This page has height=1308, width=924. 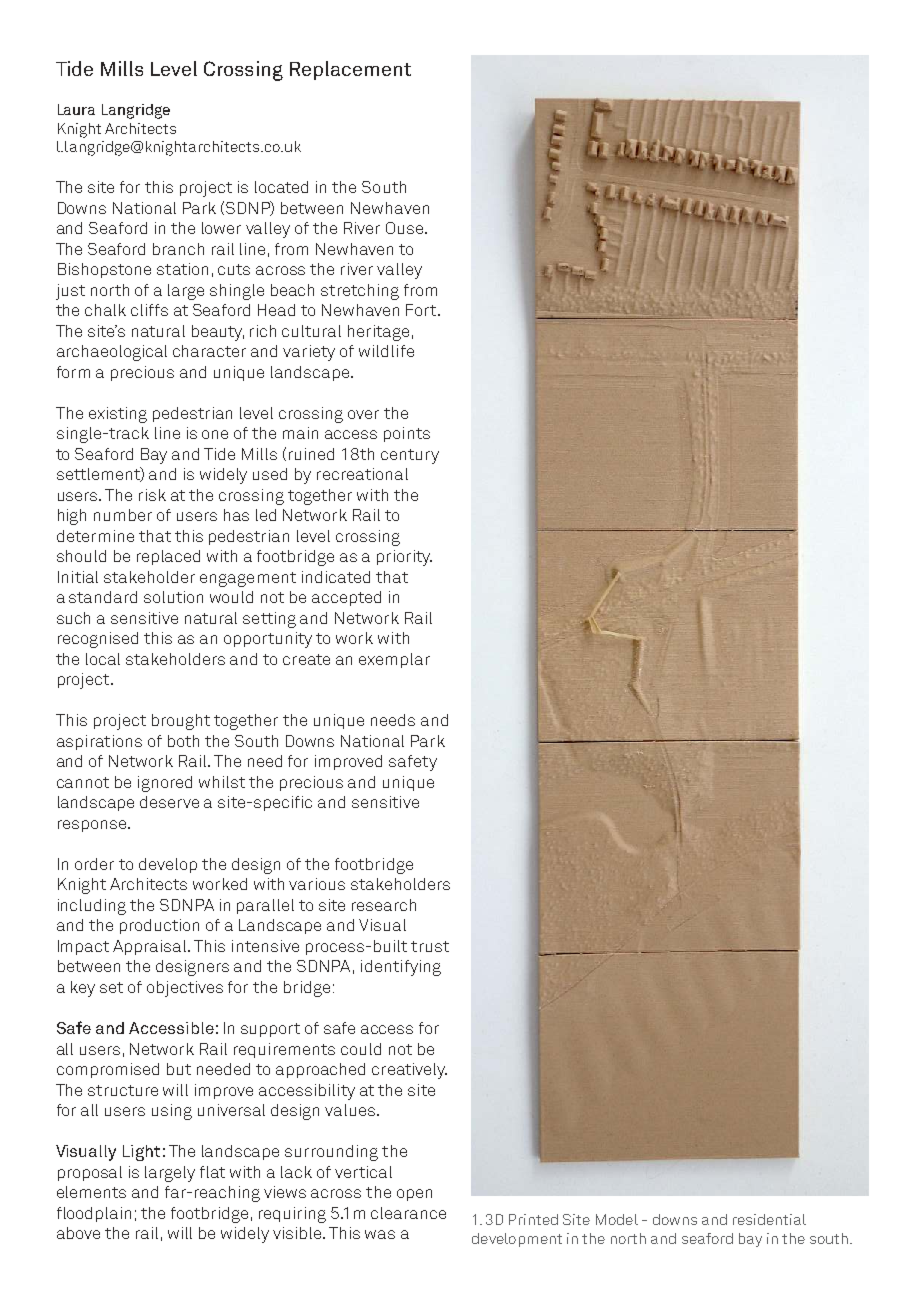 What do you see at coordinates (617, 1219) in the page?
I see `Model` at bounding box center [617, 1219].
